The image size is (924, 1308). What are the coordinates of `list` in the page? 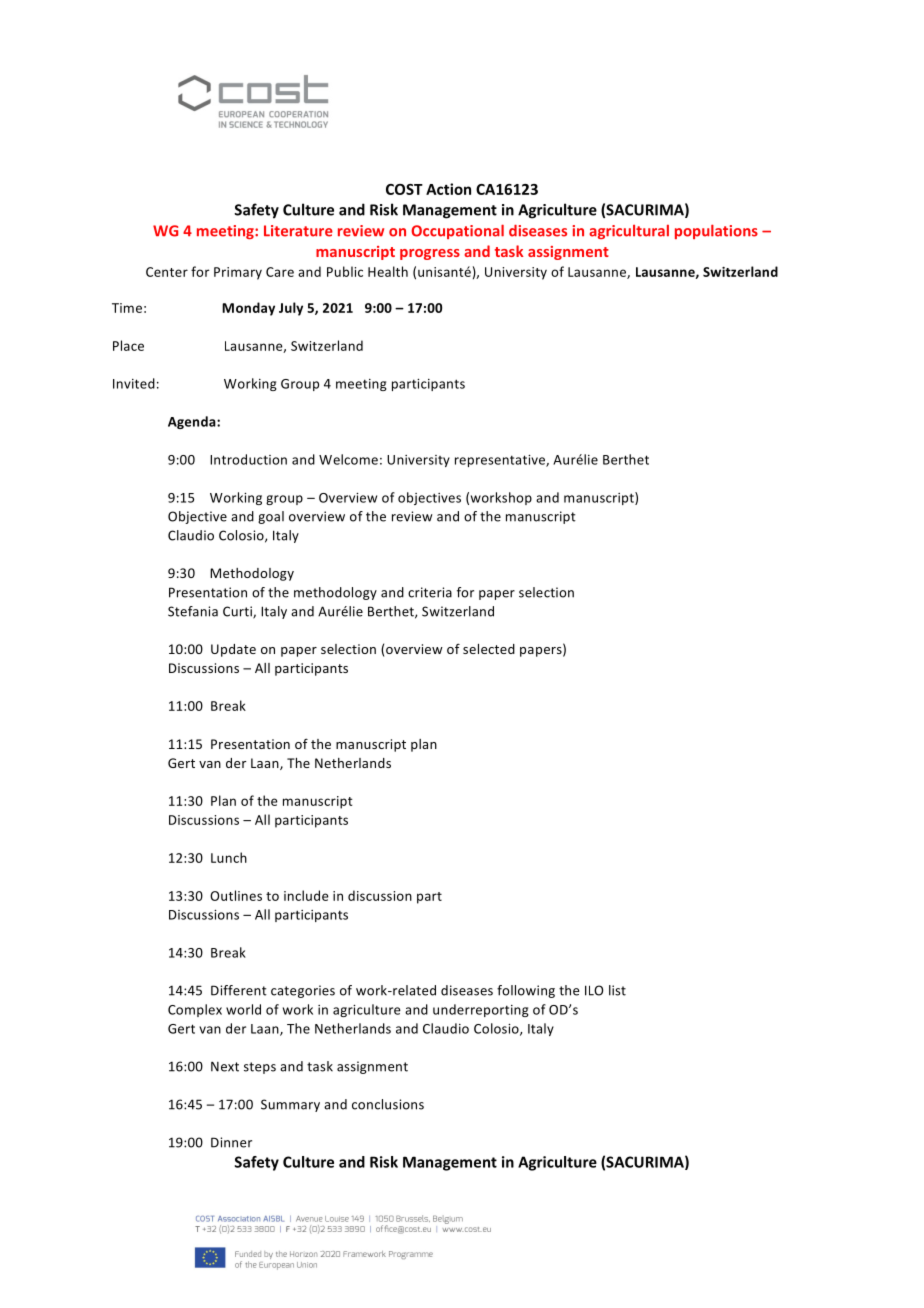 It's located at (617, 990).
